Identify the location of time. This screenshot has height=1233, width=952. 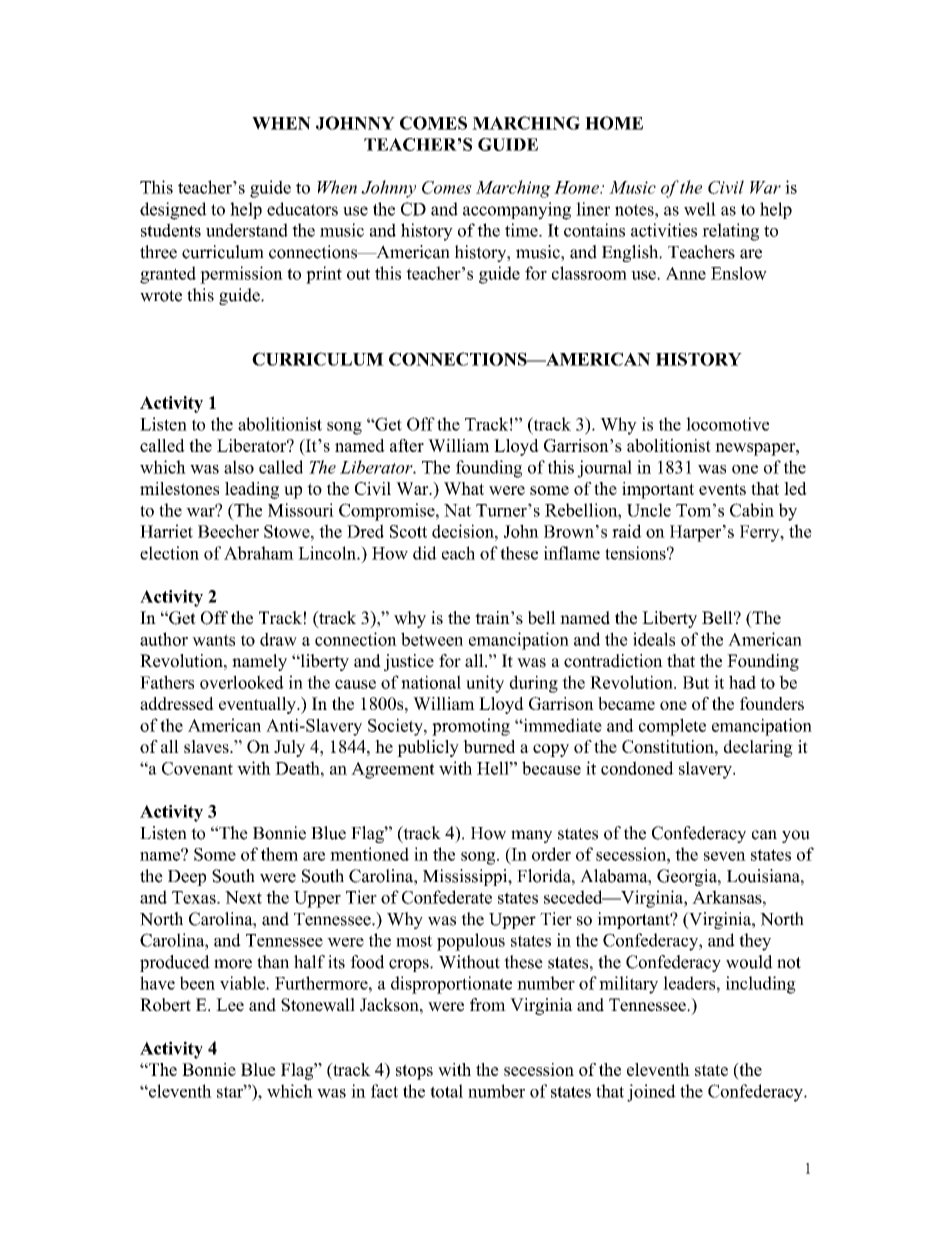
(522, 230).
